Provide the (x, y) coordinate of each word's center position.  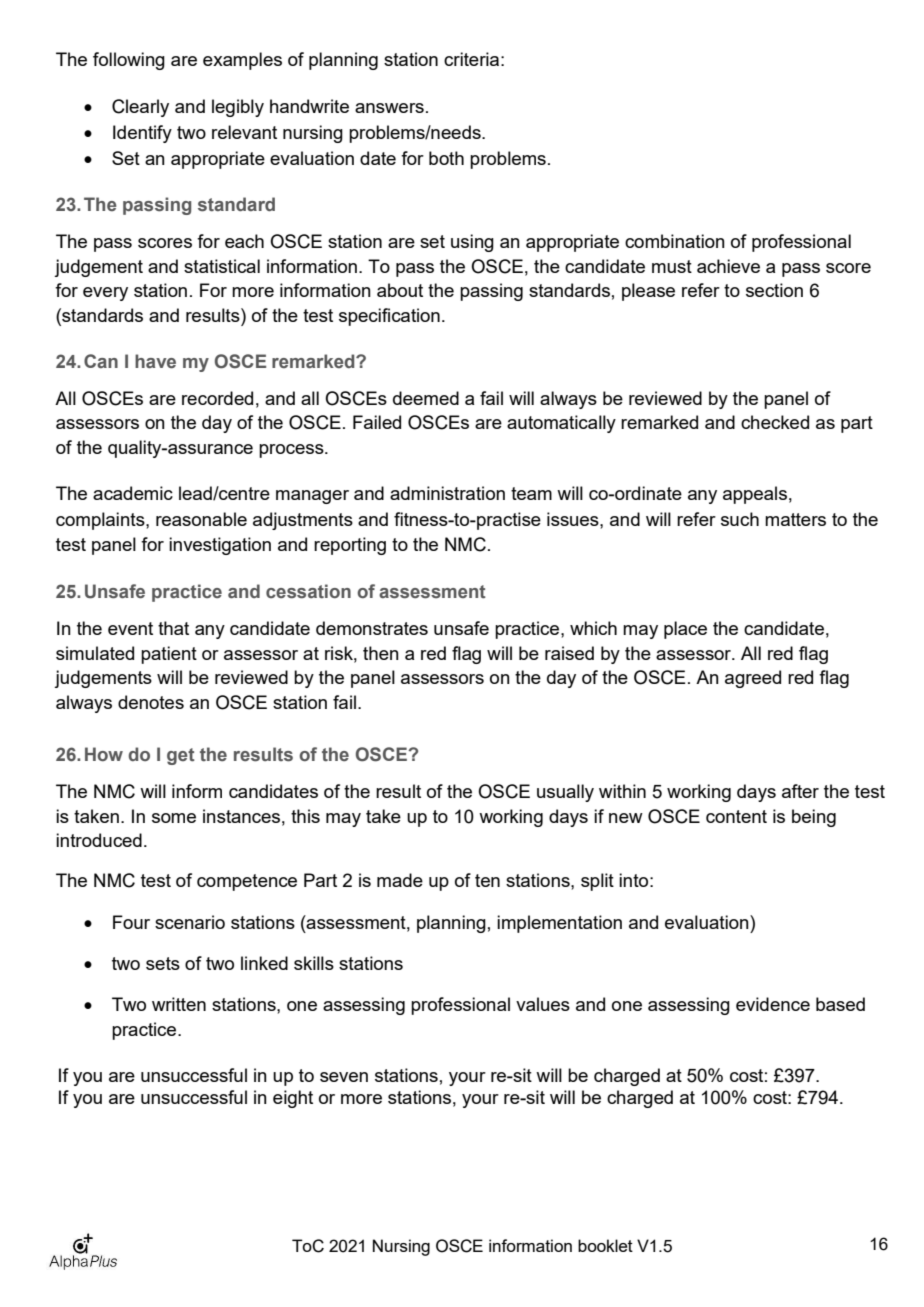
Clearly (140, 108)
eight (293, 1099)
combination (675, 241)
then (381, 653)
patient (169, 655)
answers (389, 108)
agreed (753, 679)
